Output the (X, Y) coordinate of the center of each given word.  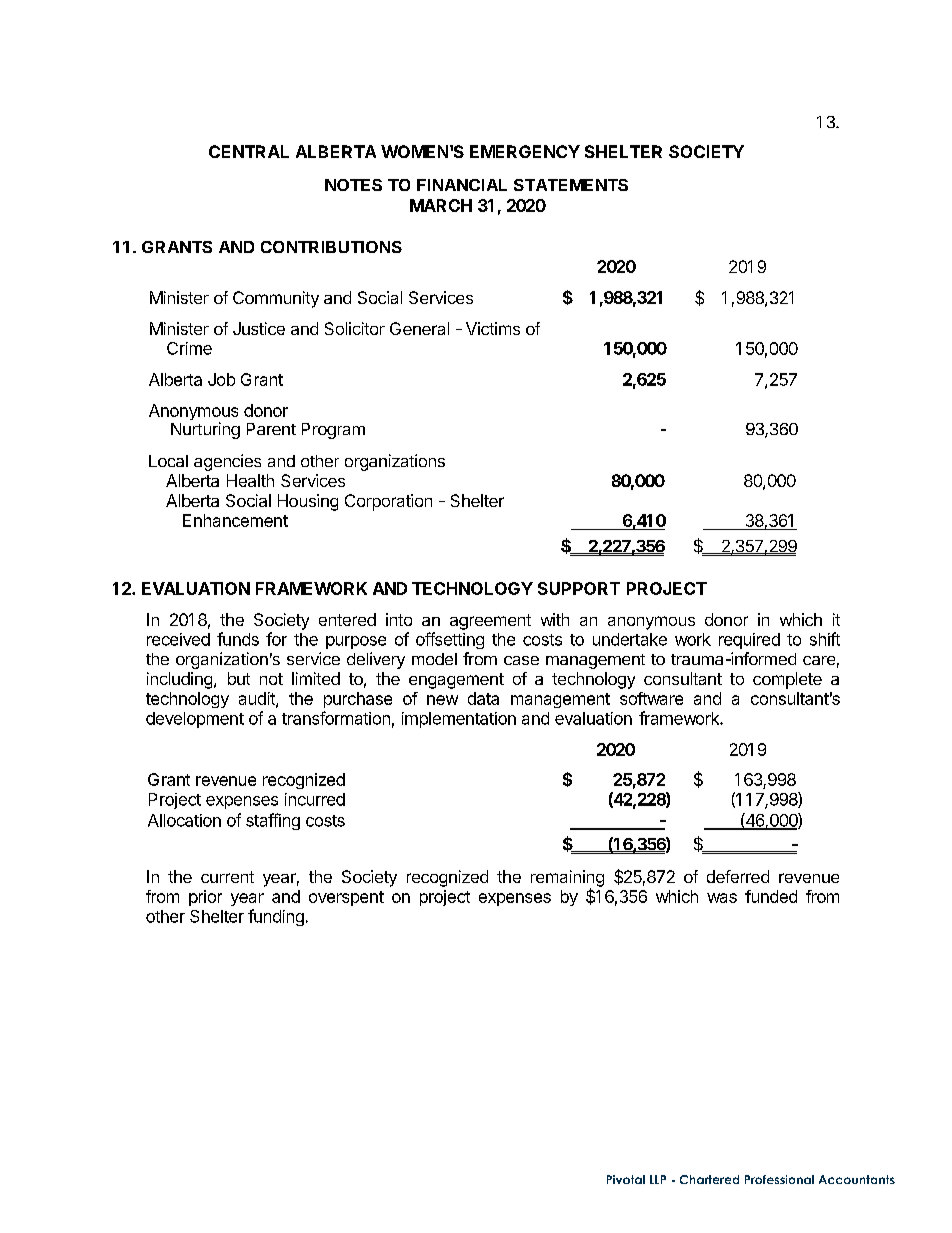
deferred (738, 876)
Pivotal (626, 1179)
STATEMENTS (571, 185)
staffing (273, 821)
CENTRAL (249, 151)
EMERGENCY (525, 151)
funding (276, 917)
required (749, 641)
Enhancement (235, 520)
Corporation (388, 502)
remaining (567, 879)
